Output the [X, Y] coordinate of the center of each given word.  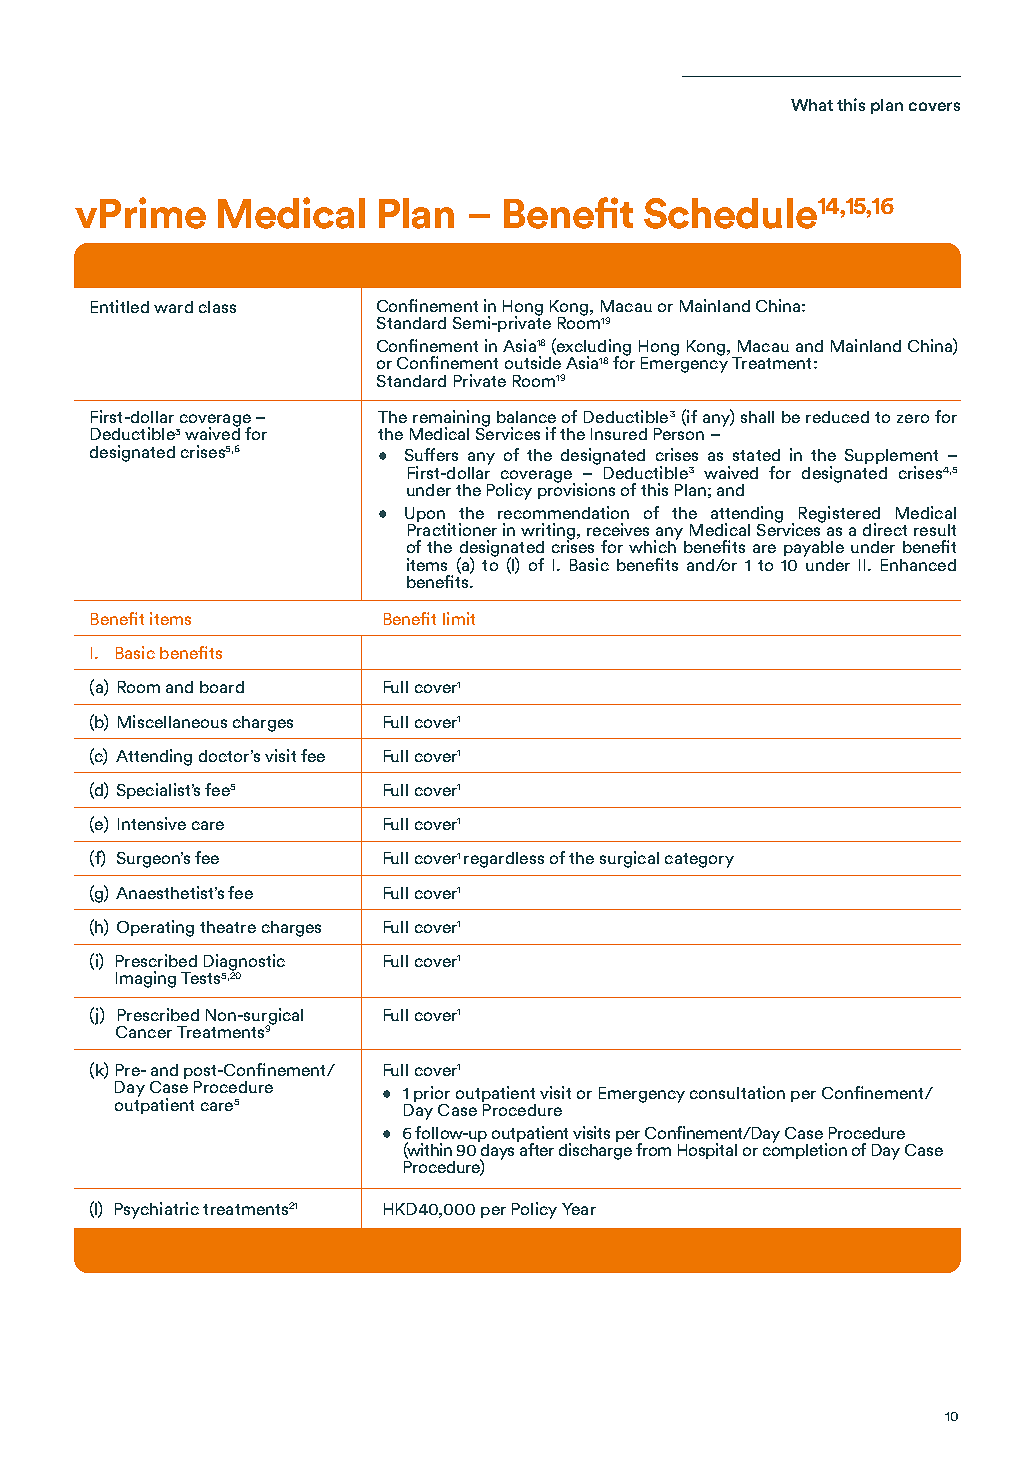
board [222, 687]
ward [173, 307]
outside [533, 361]
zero [913, 418]
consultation [737, 1092]
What [812, 105]
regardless [504, 860]
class [217, 307]
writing [548, 532]
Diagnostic [244, 963]
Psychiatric [157, 1210]
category [699, 860]
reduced [837, 417]
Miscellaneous [172, 721]
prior [432, 1094]
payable [814, 549]
